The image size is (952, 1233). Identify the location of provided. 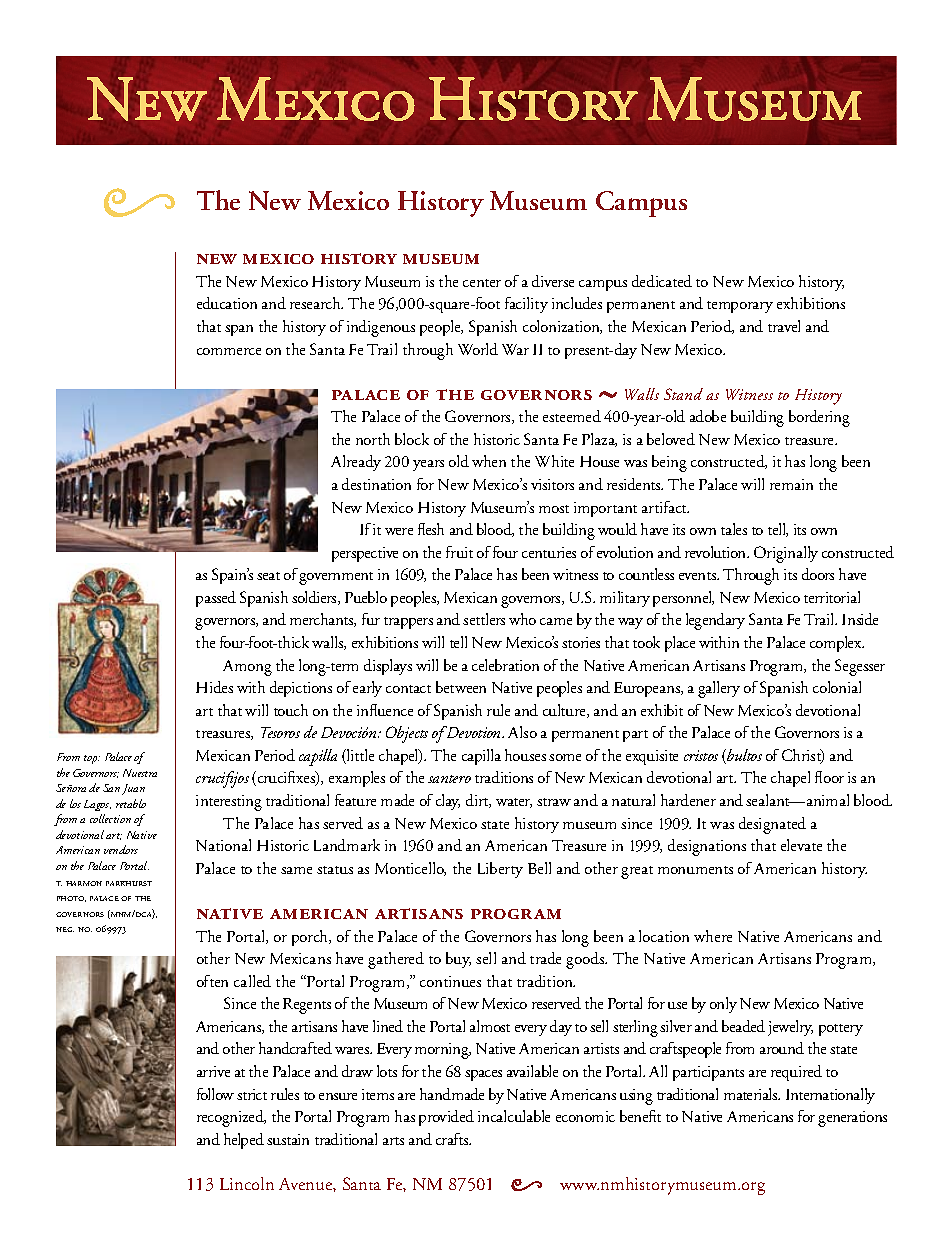
(446, 1118).
